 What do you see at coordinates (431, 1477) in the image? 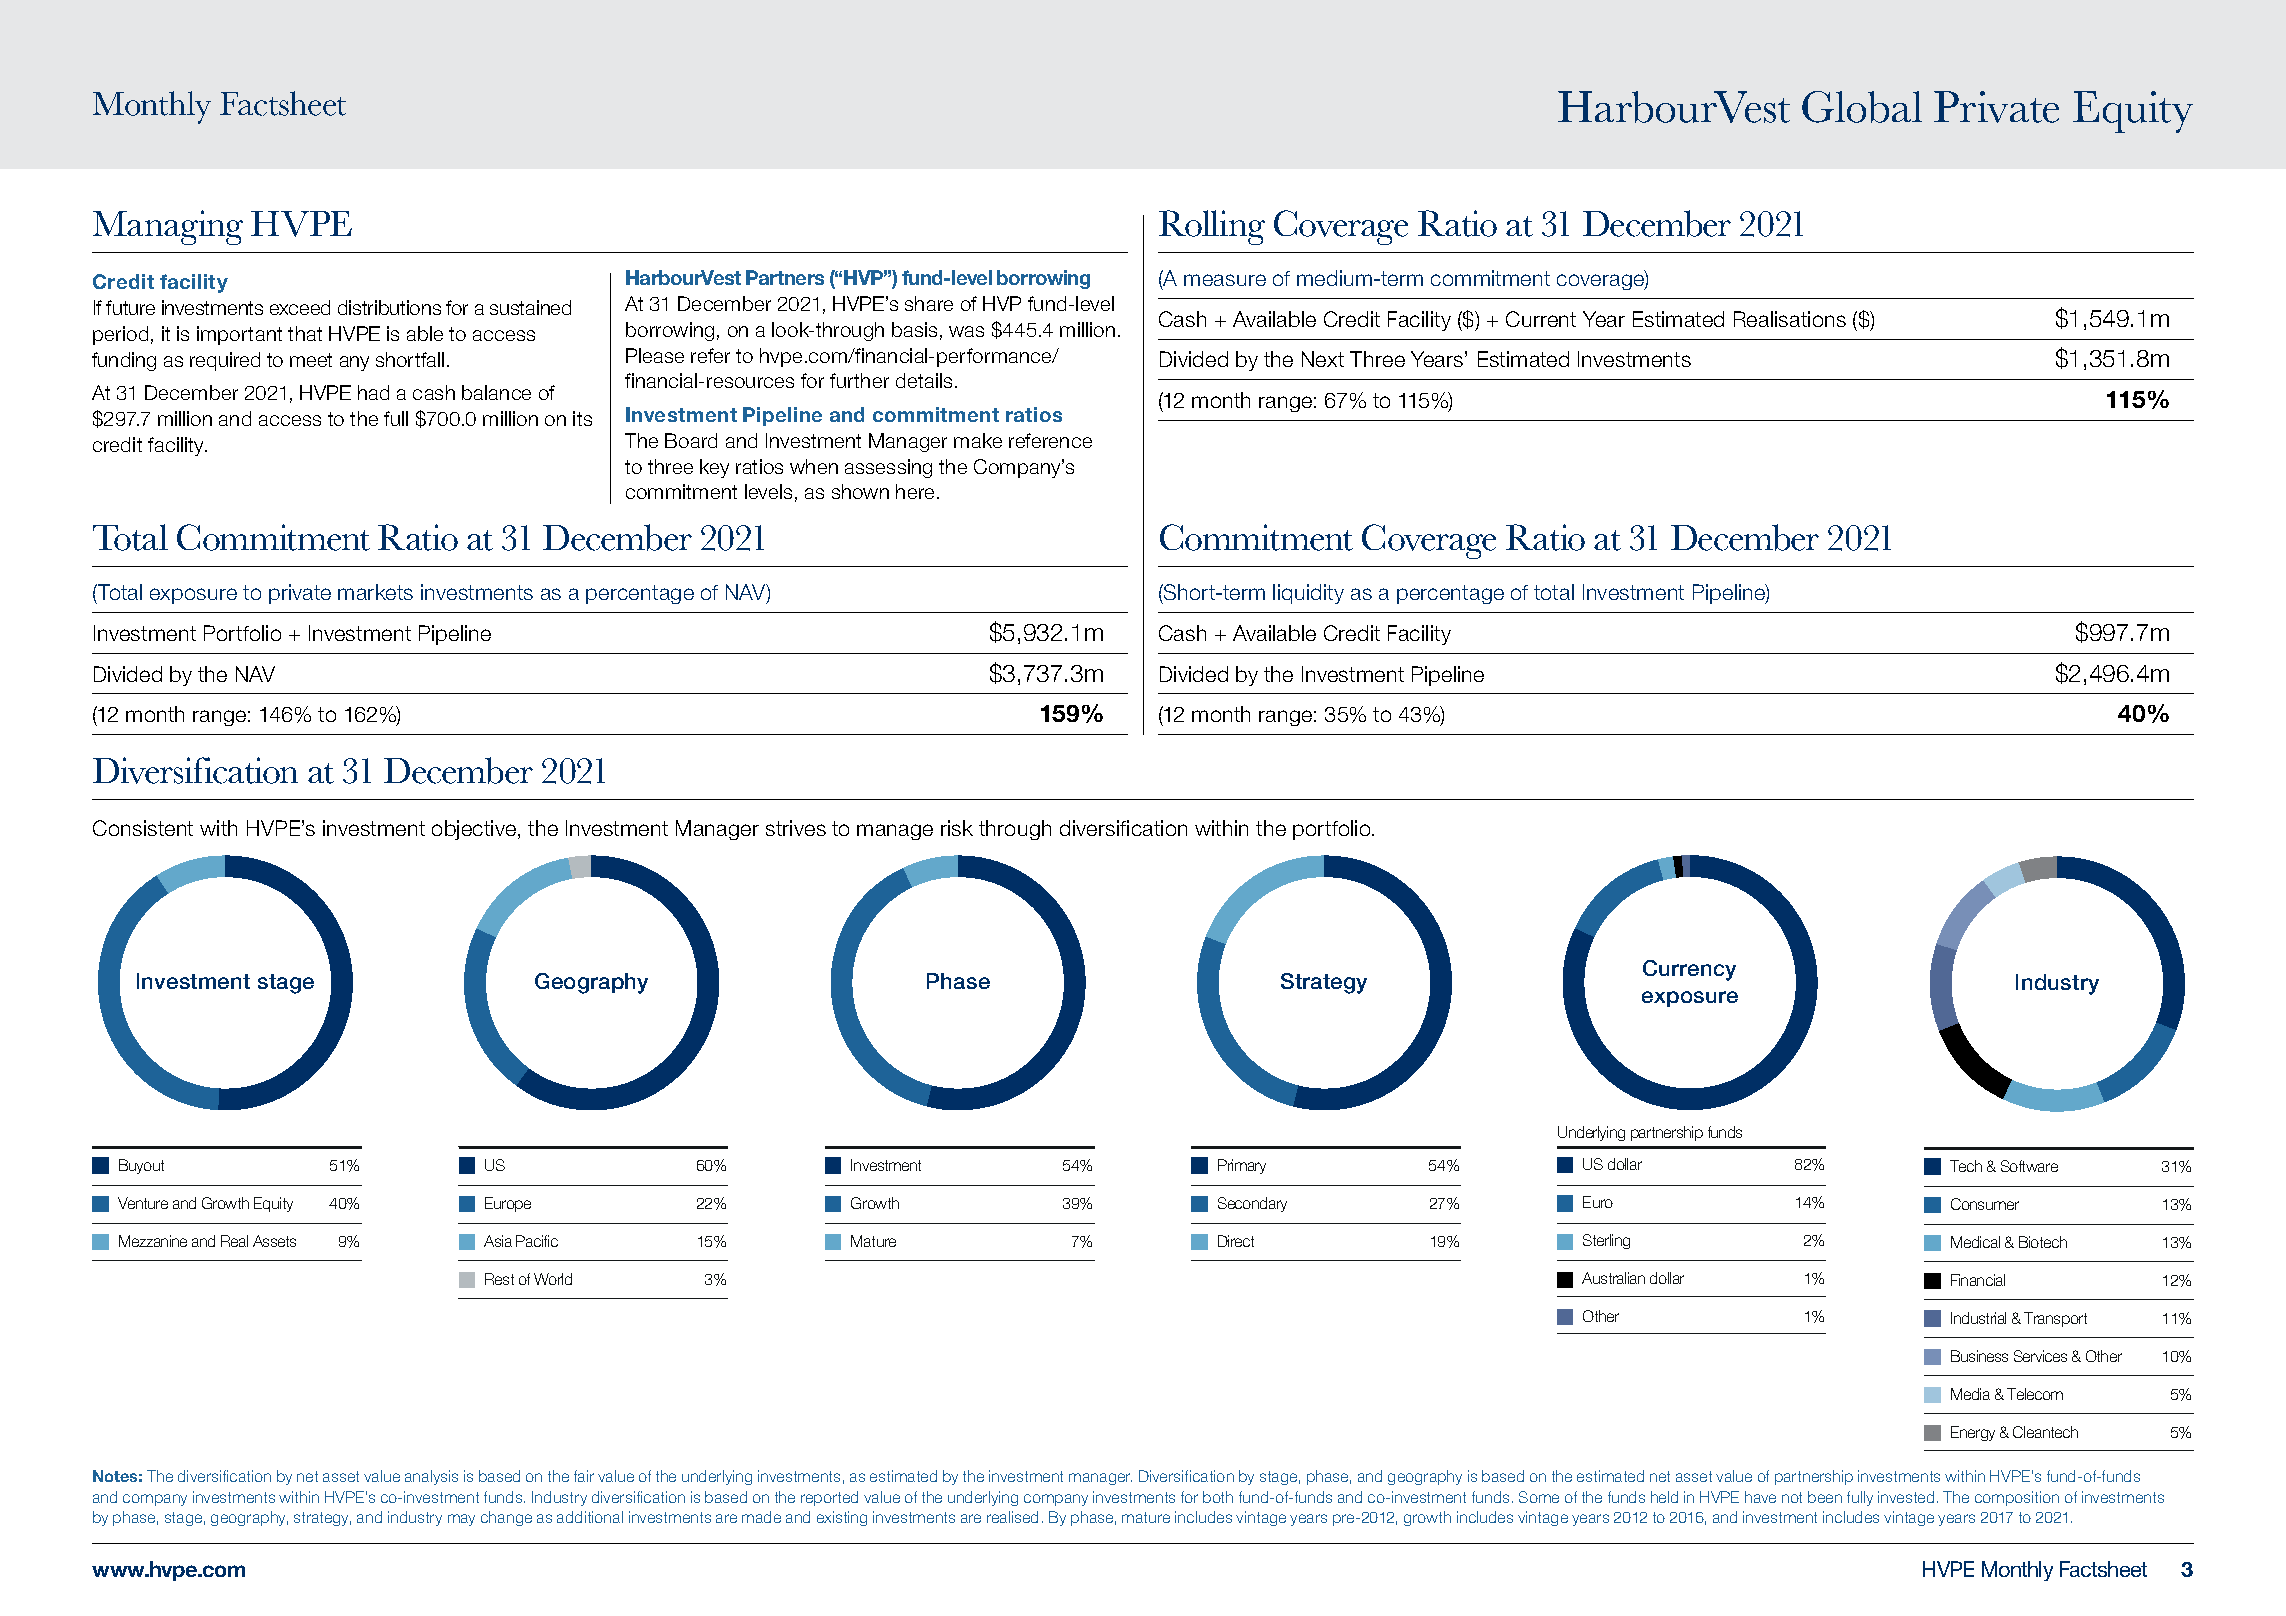
I see `analysis` at bounding box center [431, 1477].
